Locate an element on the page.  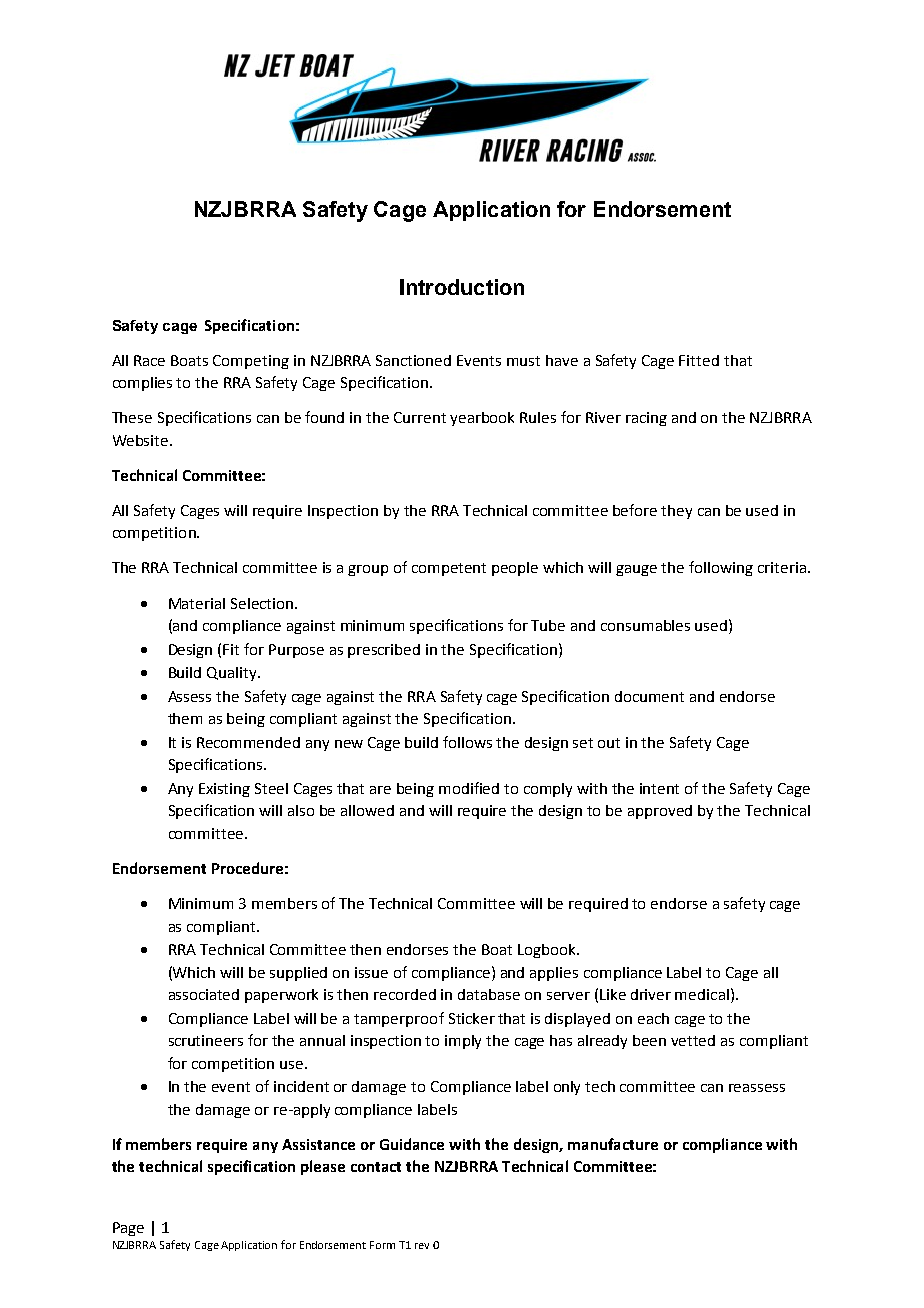
Procedure is located at coordinates (247, 868).
